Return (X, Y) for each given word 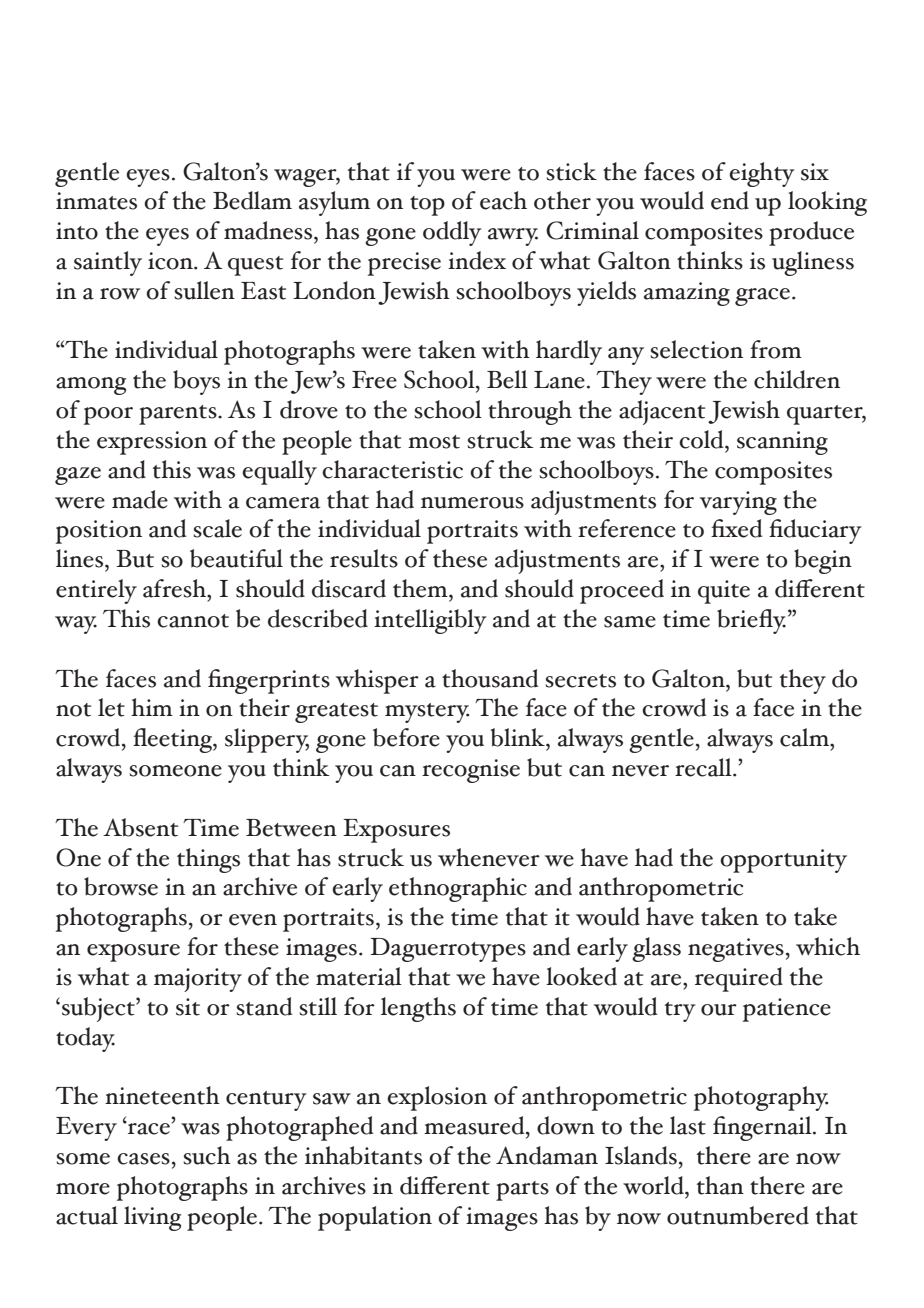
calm (806, 737)
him (152, 707)
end (730, 200)
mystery (427, 713)
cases (143, 1159)
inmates (96, 201)
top (427, 206)
